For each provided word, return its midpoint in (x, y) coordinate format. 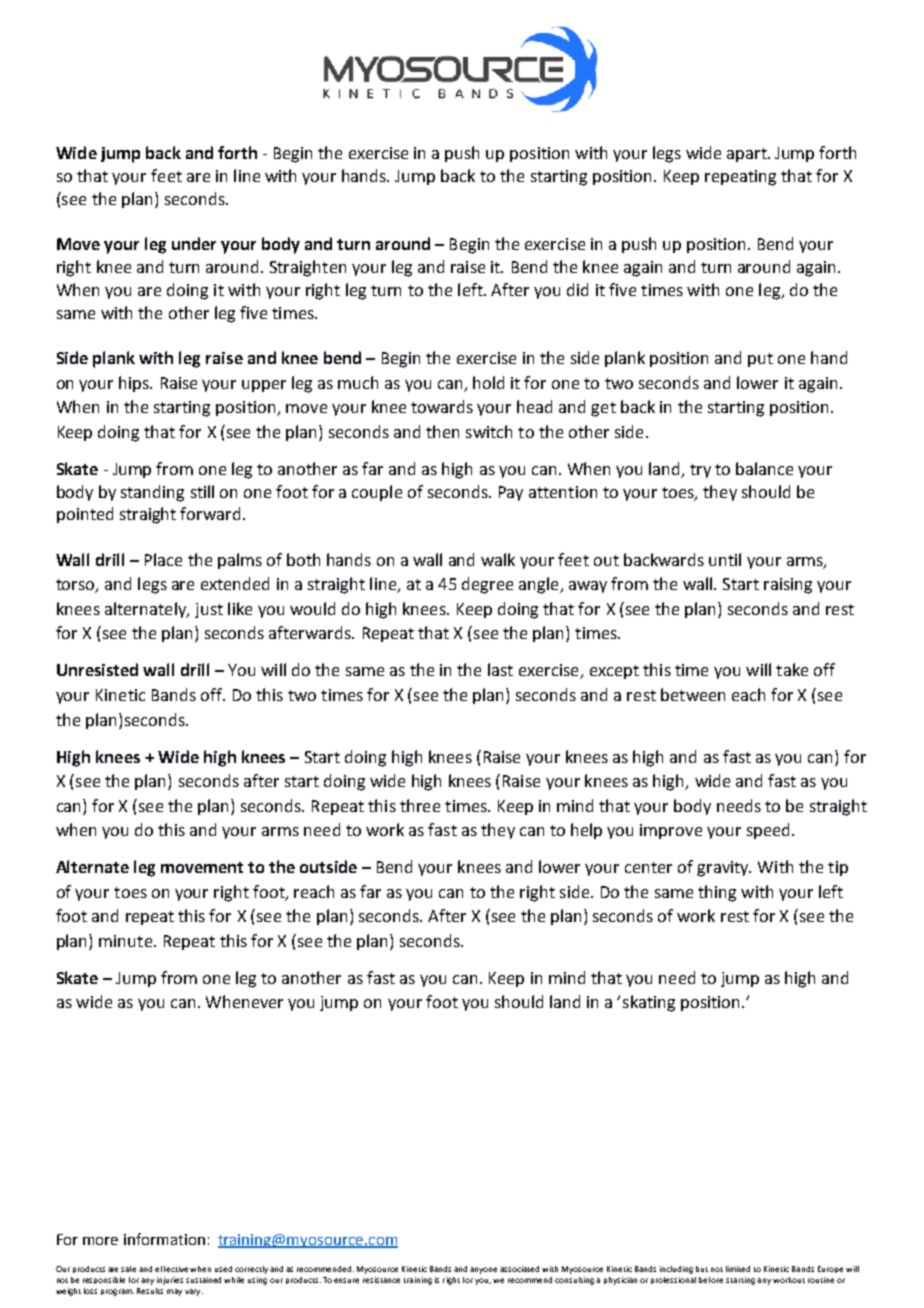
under (194, 243)
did (577, 289)
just (209, 610)
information (164, 1239)
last (500, 669)
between (693, 694)
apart (748, 155)
